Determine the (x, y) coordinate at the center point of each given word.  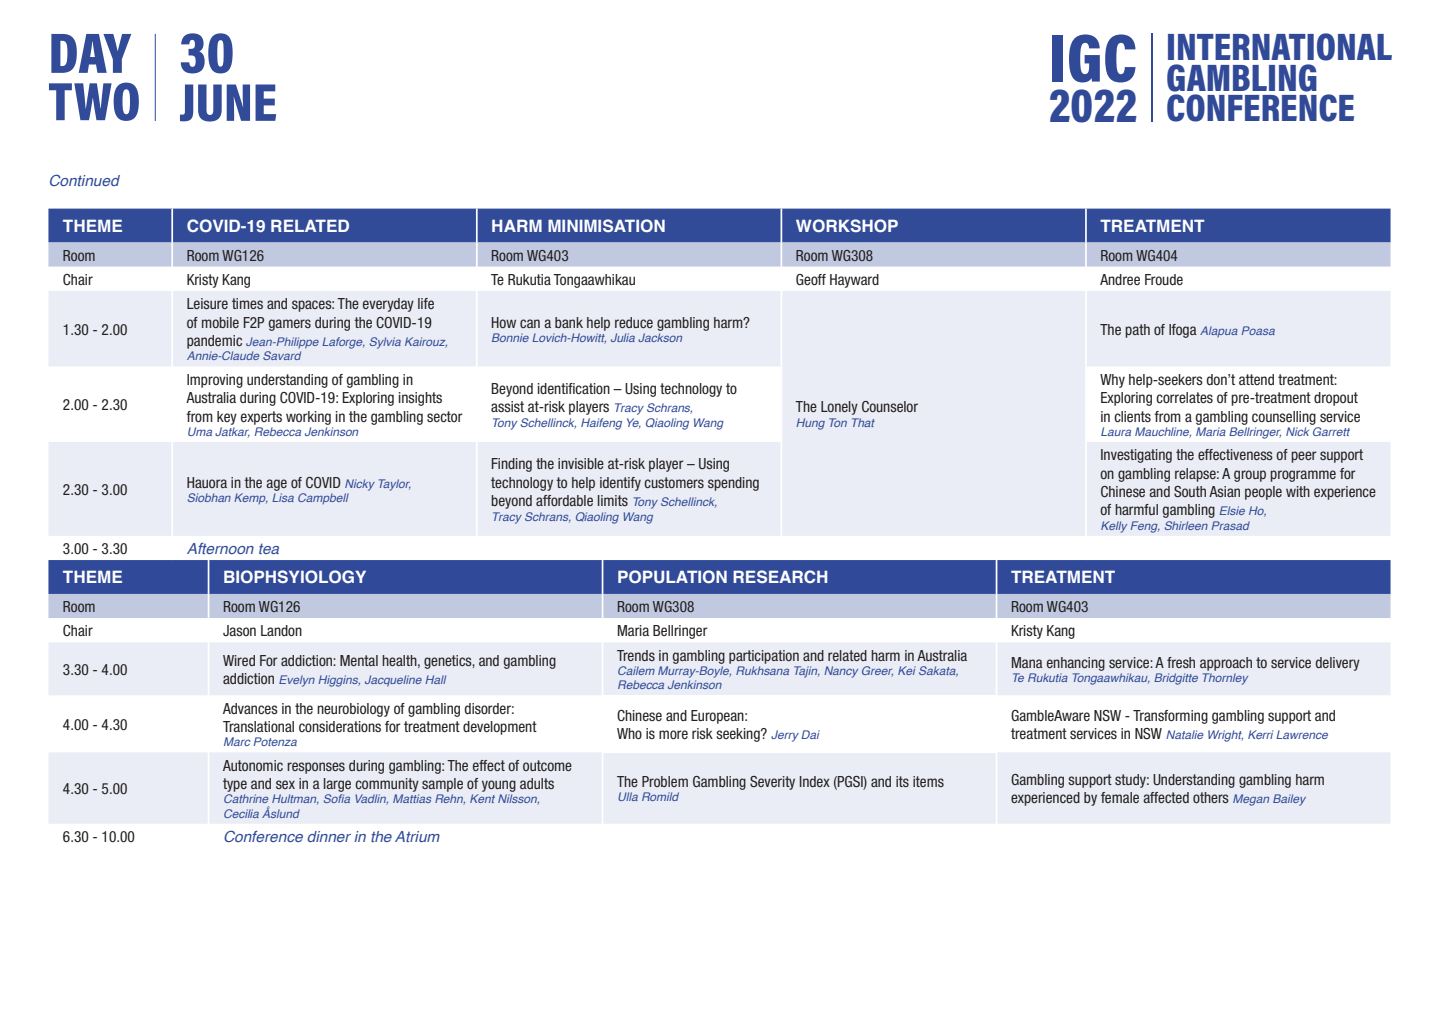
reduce (634, 322)
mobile (220, 322)
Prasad (1231, 525)
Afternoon (220, 548)
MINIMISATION (606, 225)
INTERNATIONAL (1280, 47)
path (1137, 331)
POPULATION (672, 576)
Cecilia (241, 813)
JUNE (228, 103)
